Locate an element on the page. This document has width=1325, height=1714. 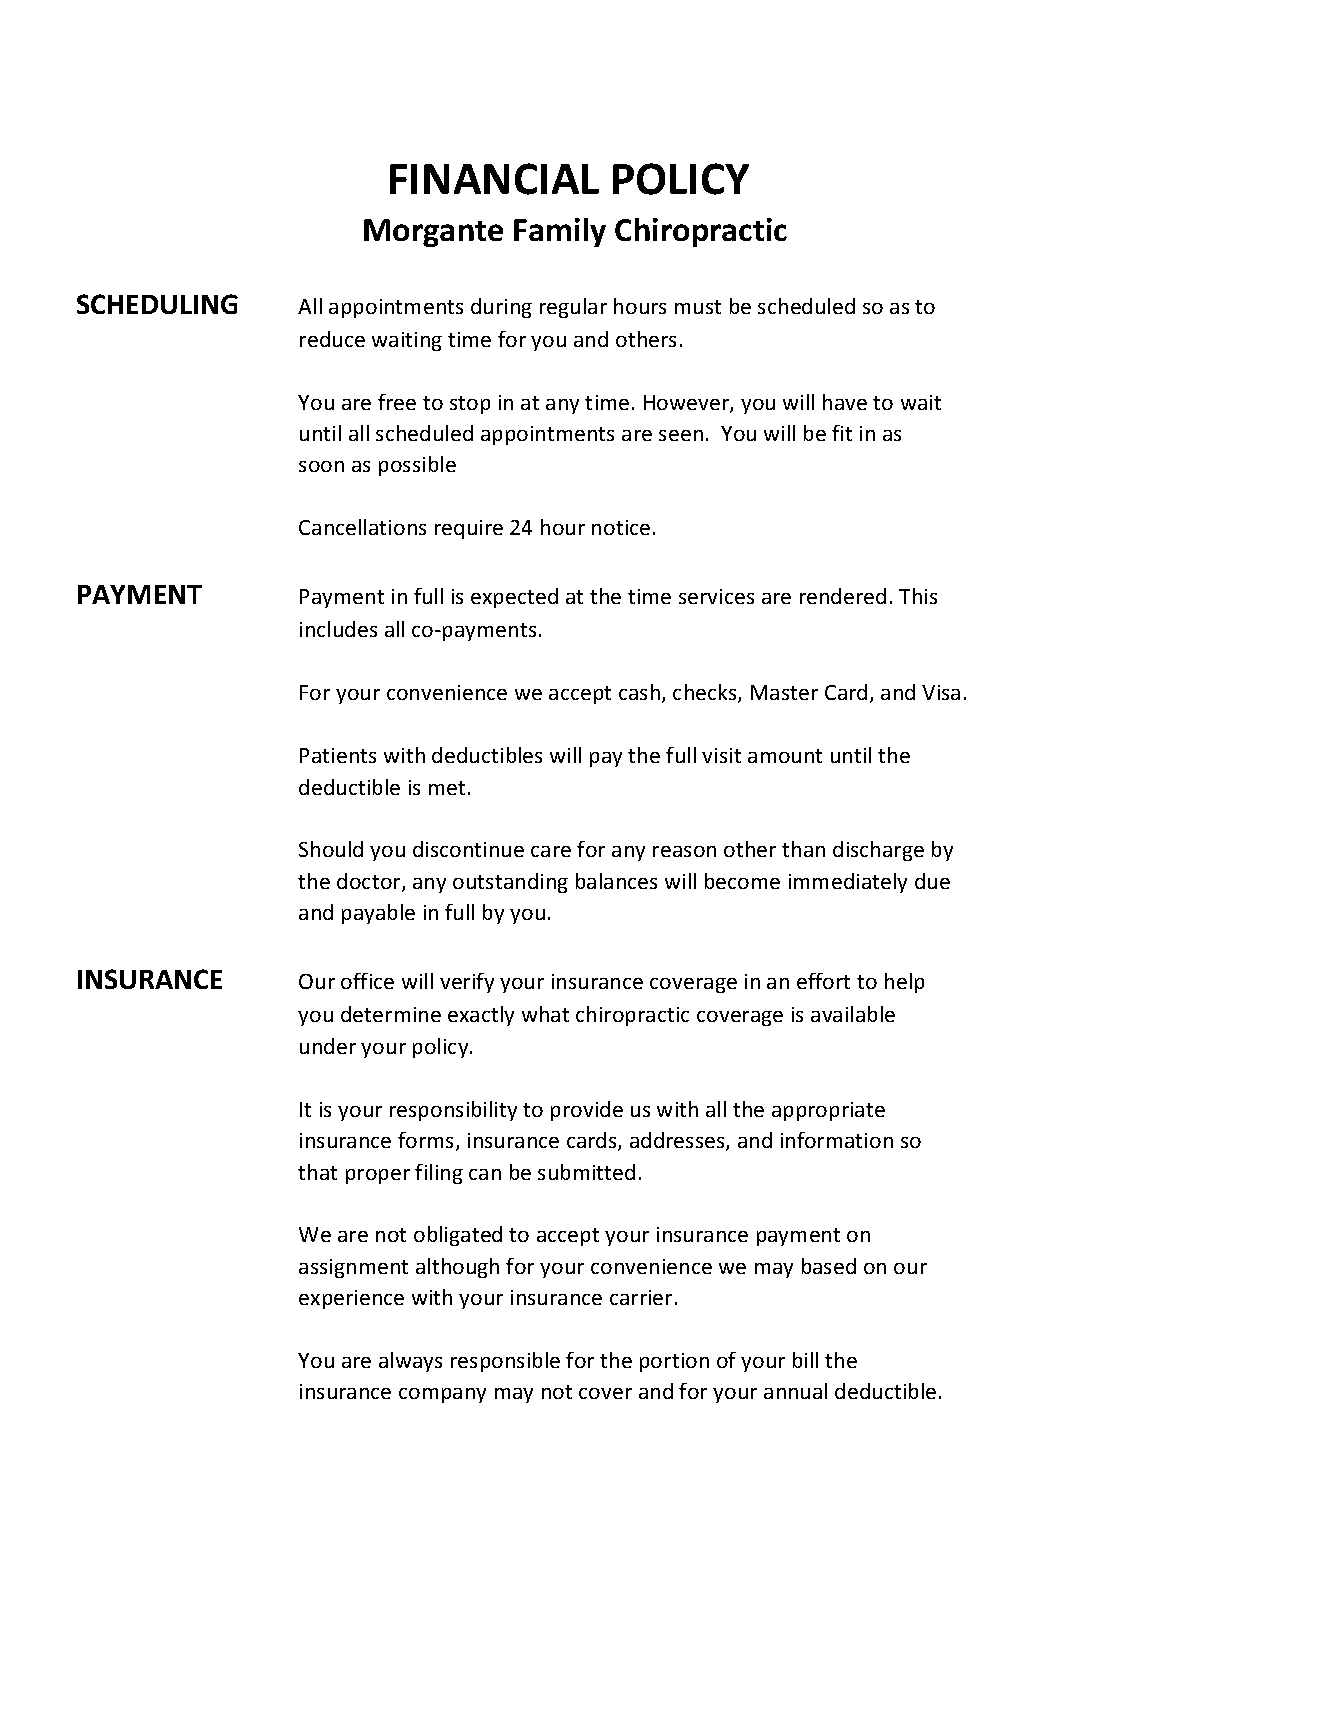
Family is located at coordinates (560, 232).
